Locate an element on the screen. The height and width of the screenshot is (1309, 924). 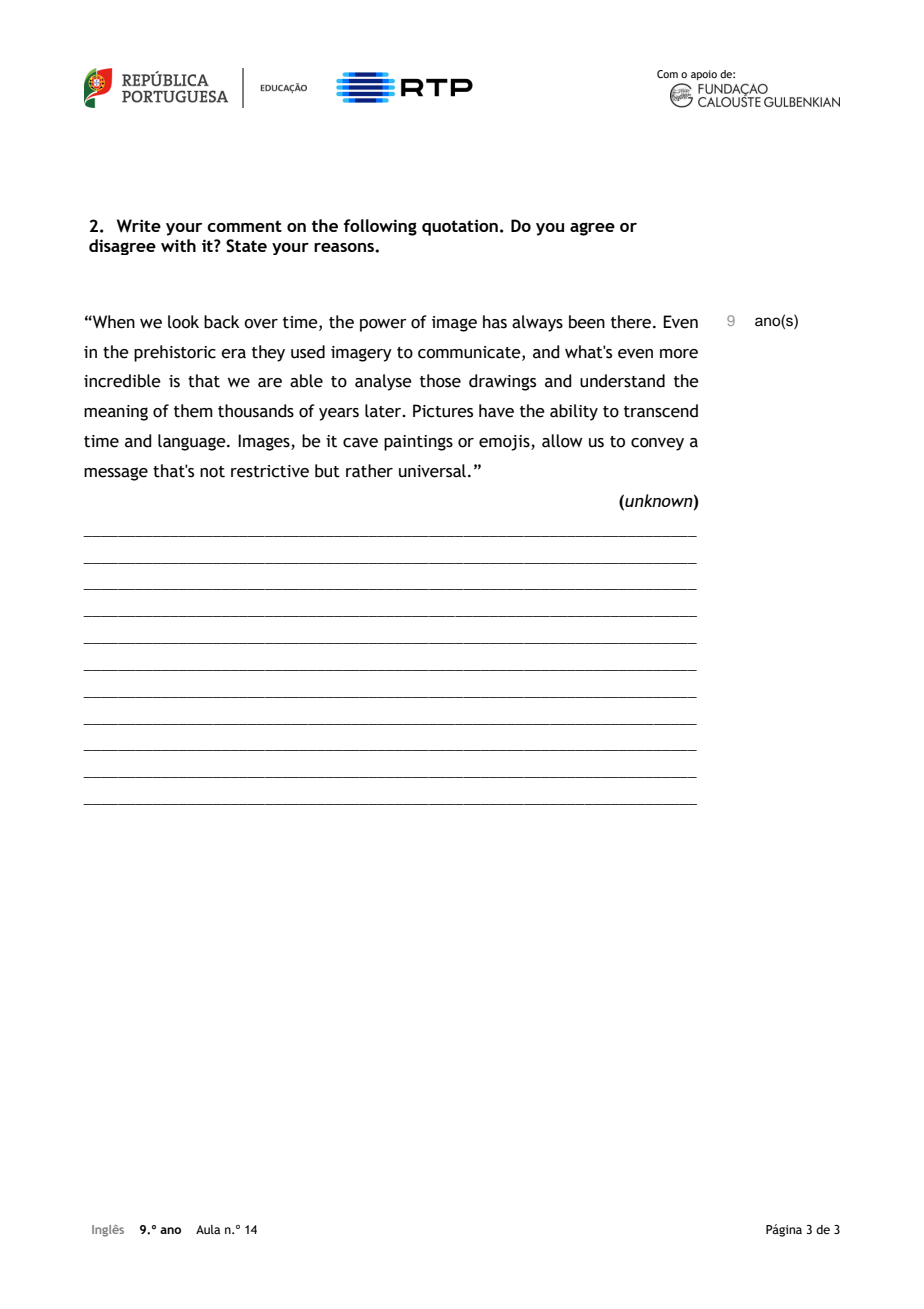
rather is located at coordinates (369, 471).
